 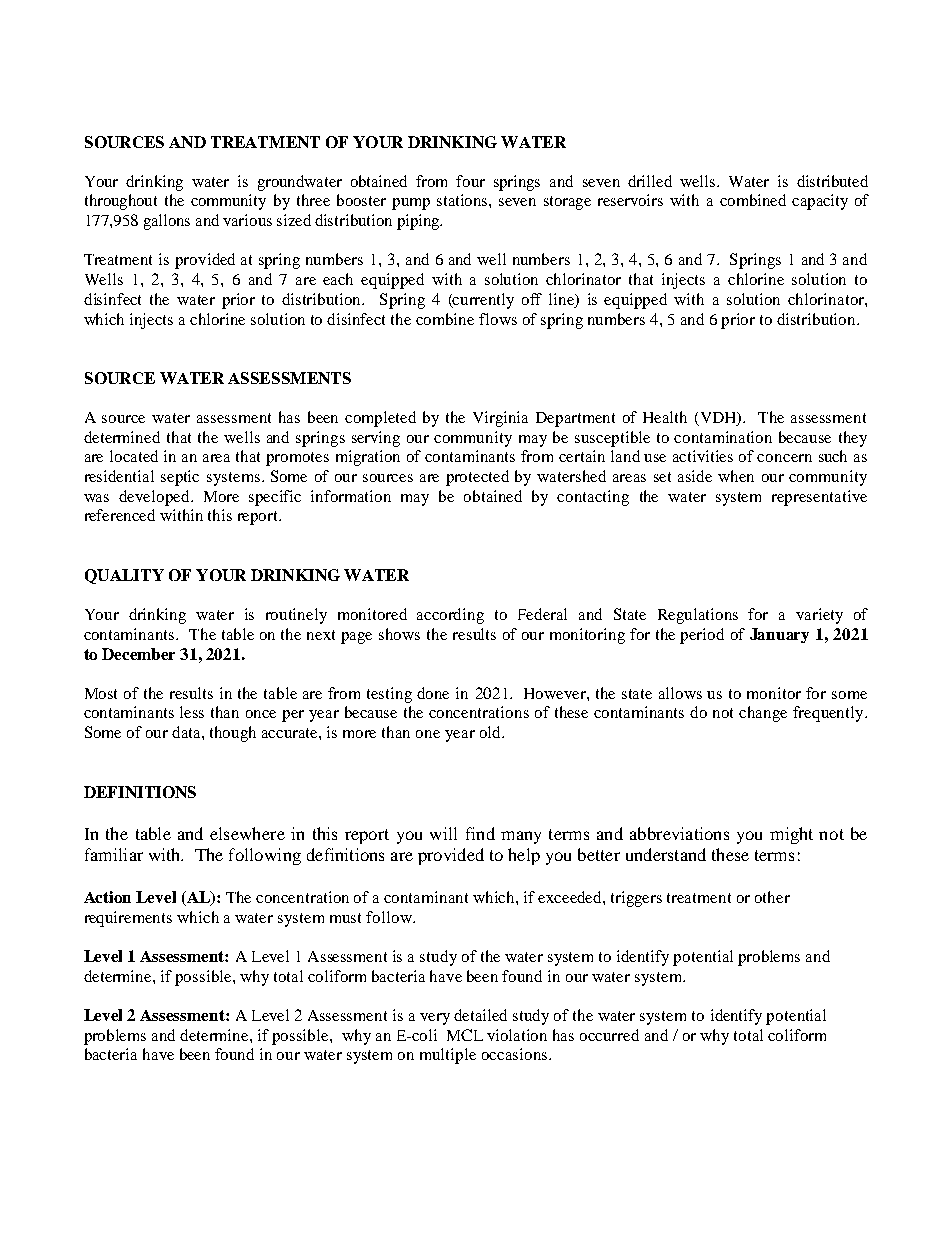 I want to click on change, so click(x=763, y=714).
